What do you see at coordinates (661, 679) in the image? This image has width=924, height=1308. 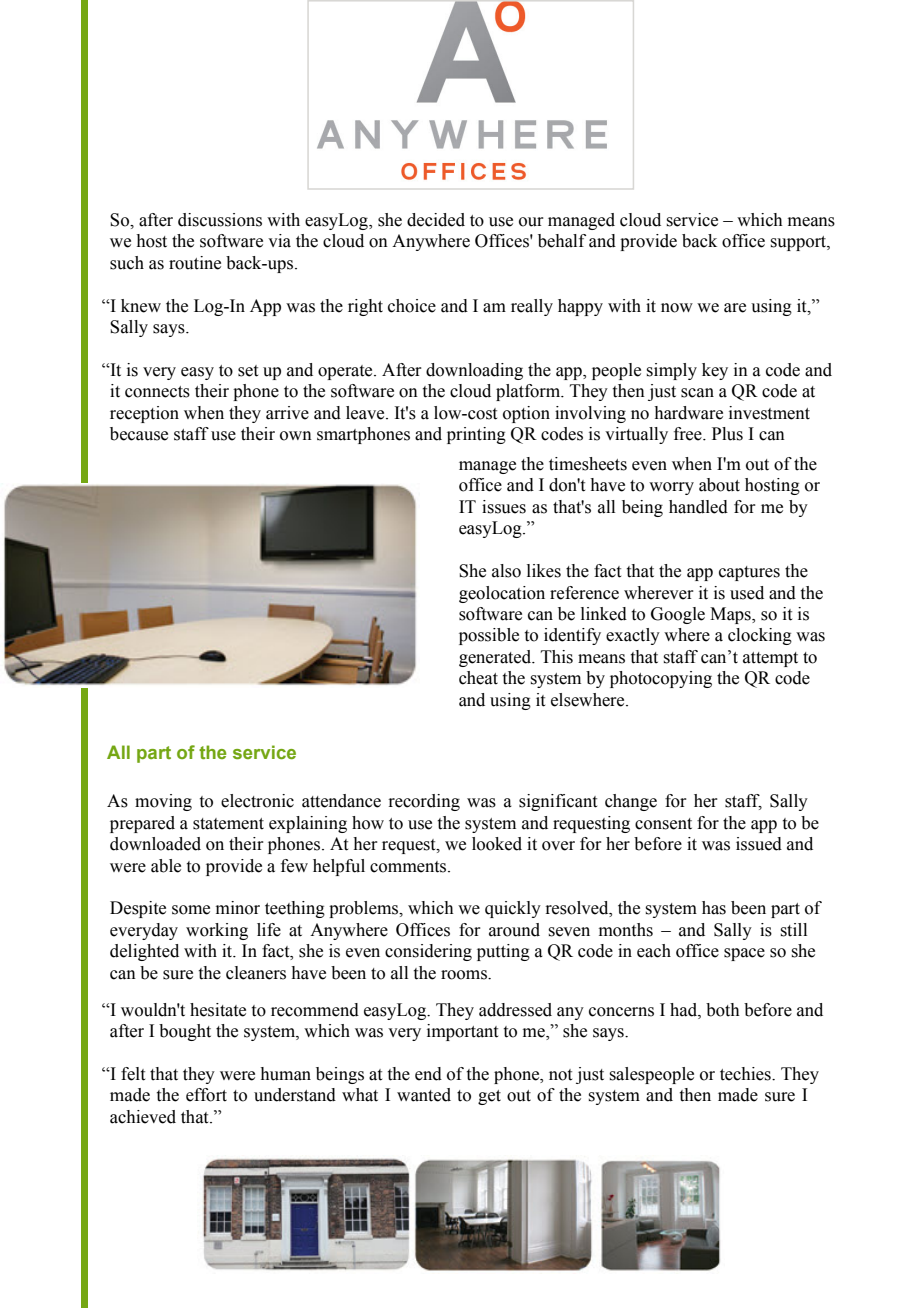 I see `photocopying` at bounding box center [661, 679].
